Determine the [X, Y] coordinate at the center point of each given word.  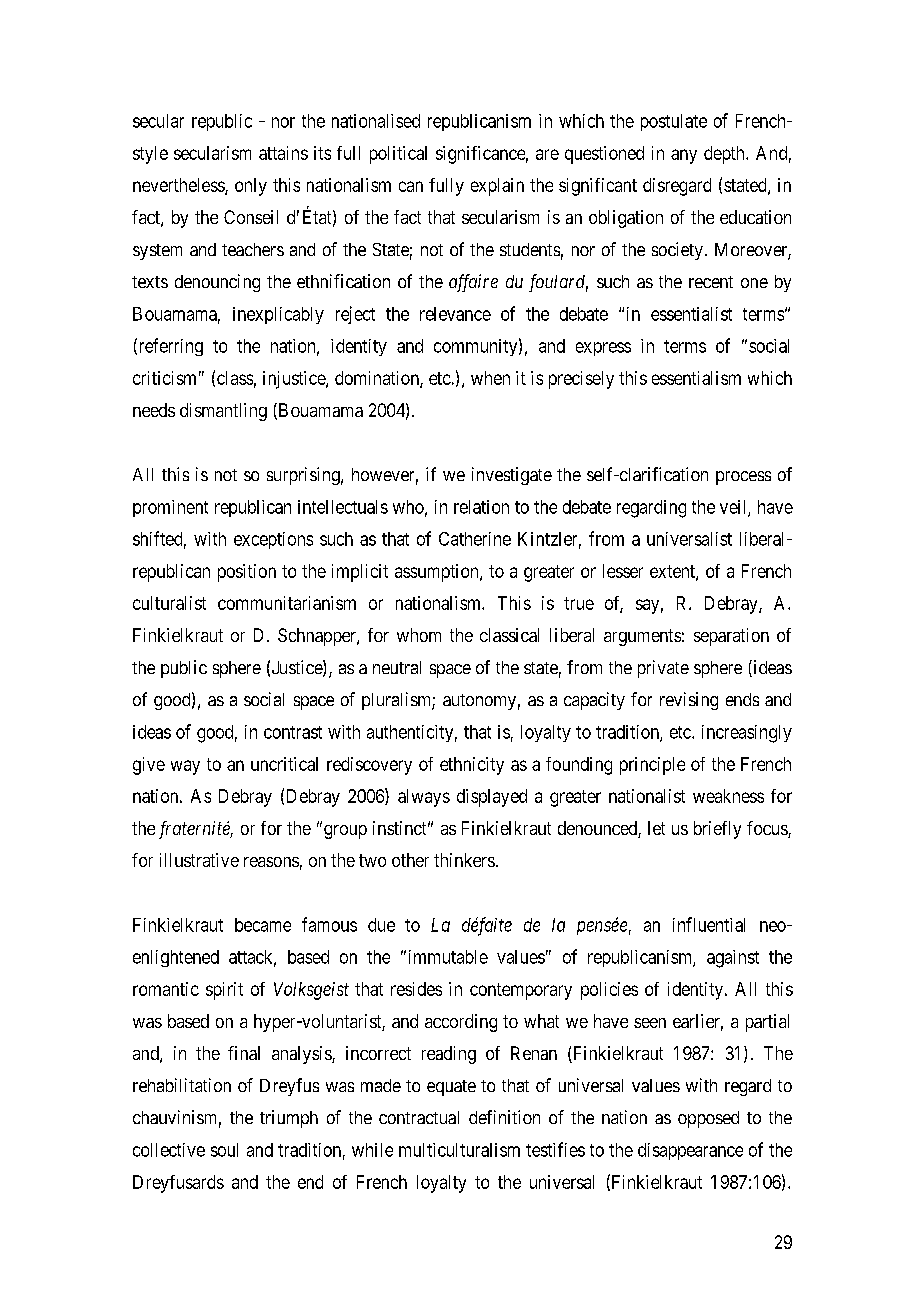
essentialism [696, 378]
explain [497, 187]
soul [224, 1150]
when [490, 378]
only [251, 187]
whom [419, 635]
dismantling [223, 412]
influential [709, 924]
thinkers [464, 860]
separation [731, 637]
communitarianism [287, 603]
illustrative [199, 860]
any [684, 156]
